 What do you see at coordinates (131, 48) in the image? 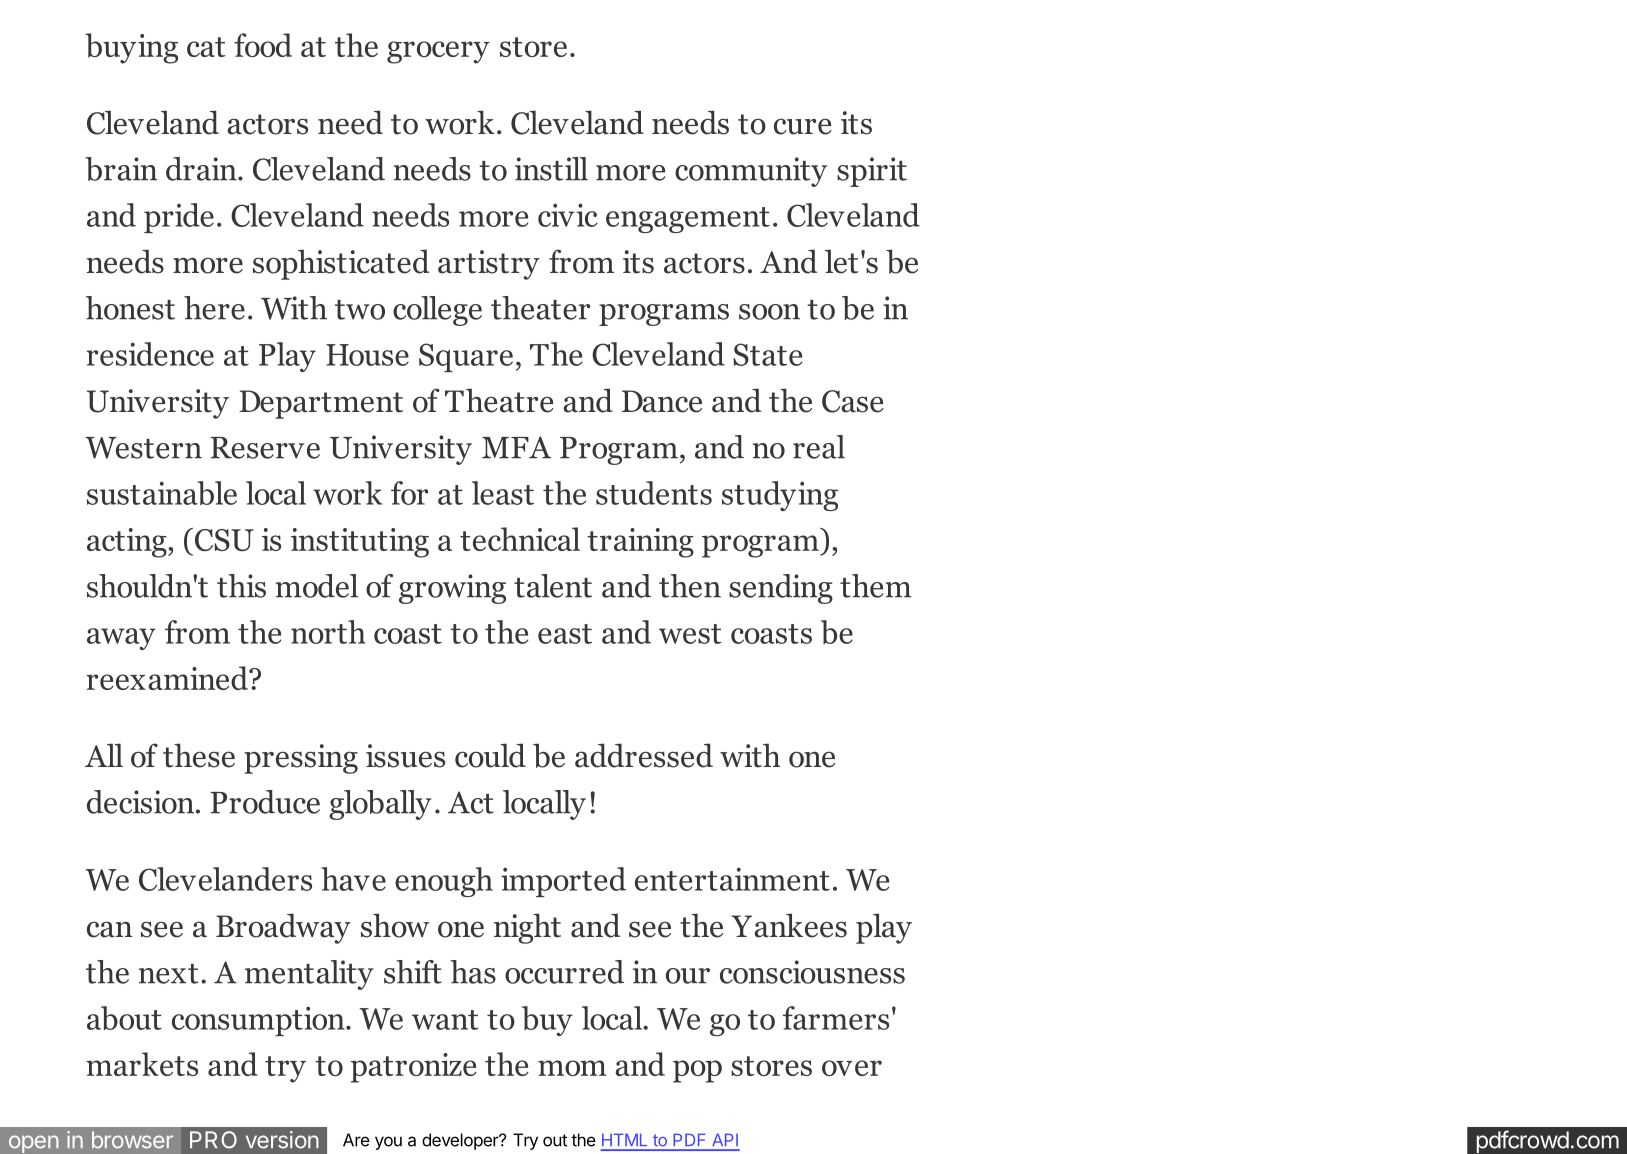
I see `buying` at bounding box center [131, 48].
